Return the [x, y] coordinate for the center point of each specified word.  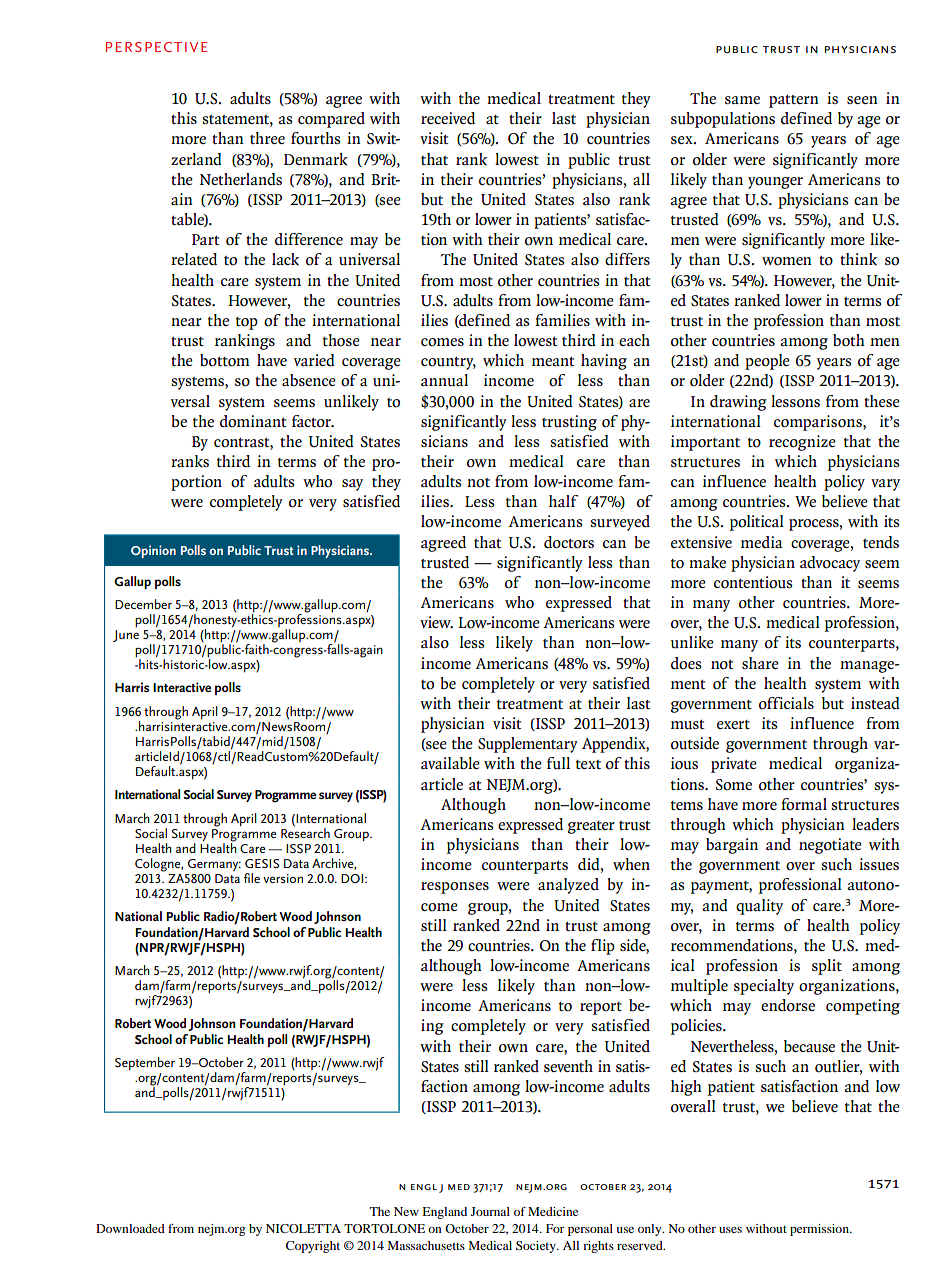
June [126, 636]
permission [820, 1230]
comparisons [819, 423]
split [827, 967]
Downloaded [130, 1228]
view [436, 622]
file [252, 878]
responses [455, 888]
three [267, 138]
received [448, 118]
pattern [794, 101]
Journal [490, 1211]
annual [444, 380]
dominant [253, 421]
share [760, 663]
